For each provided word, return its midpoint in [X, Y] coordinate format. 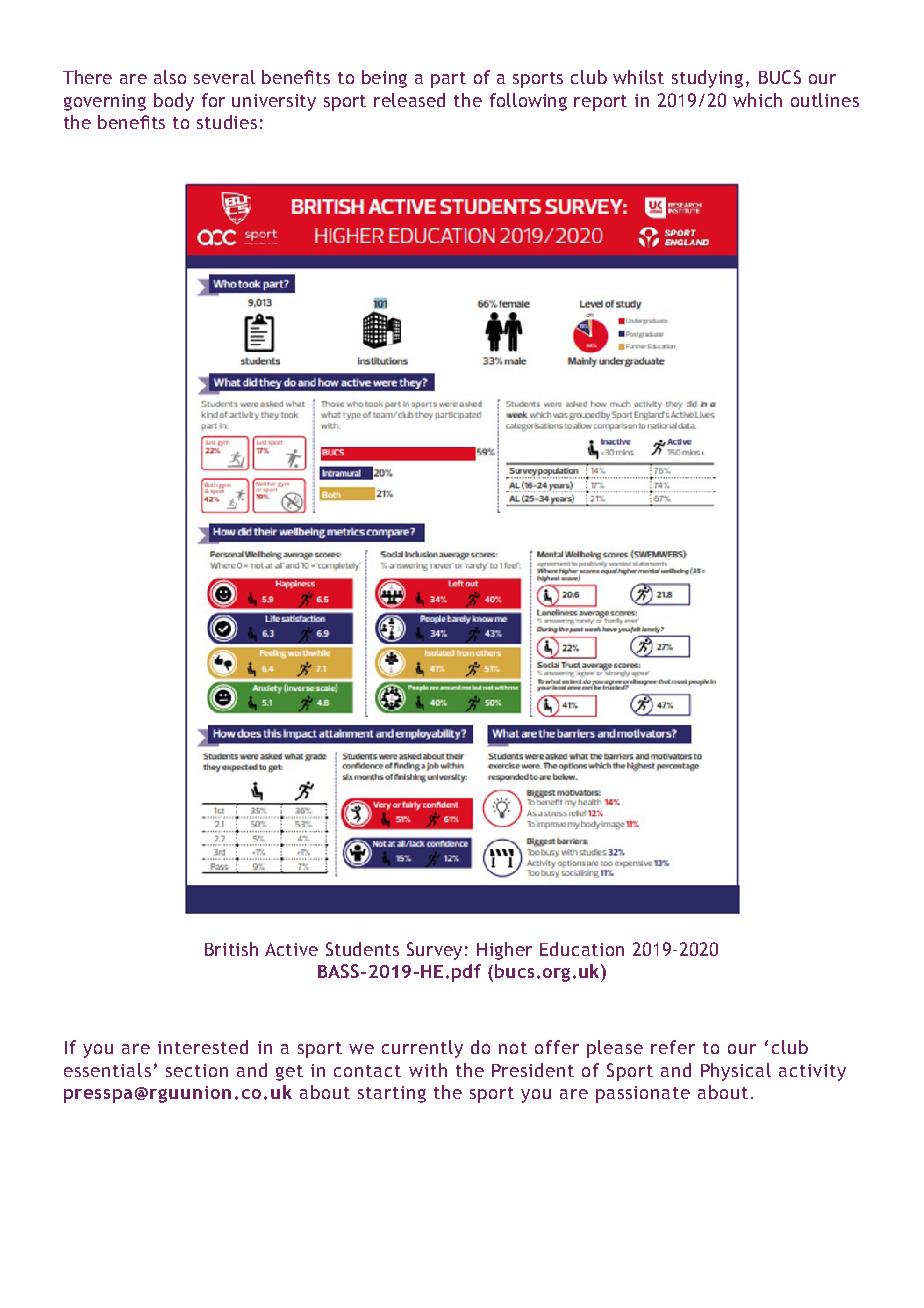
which [757, 100]
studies [227, 122]
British [231, 949]
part [448, 80]
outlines [825, 100]
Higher [504, 951]
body [174, 102]
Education [582, 949]
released [409, 100]
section [197, 1070]
